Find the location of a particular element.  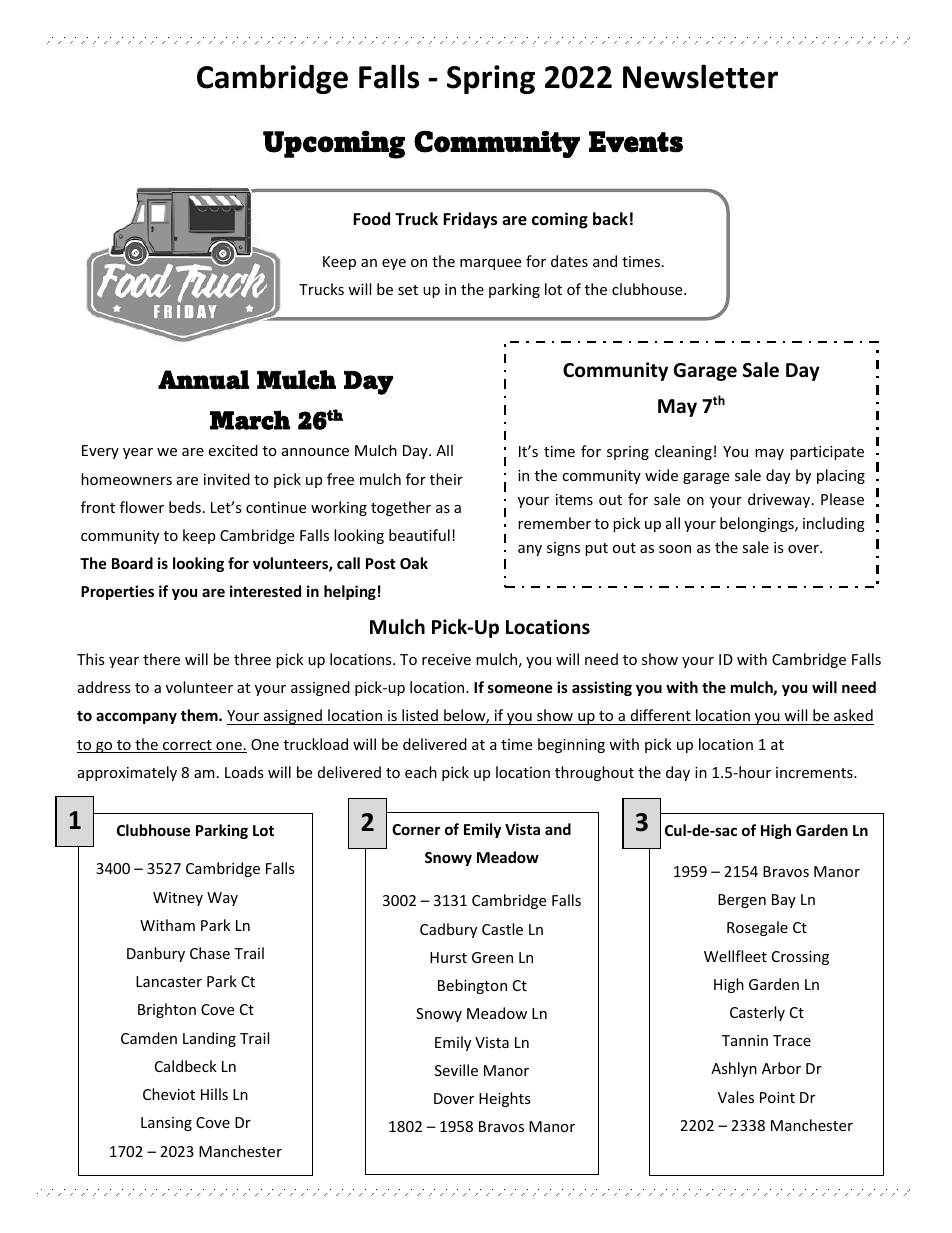

soon is located at coordinates (675, 549).
